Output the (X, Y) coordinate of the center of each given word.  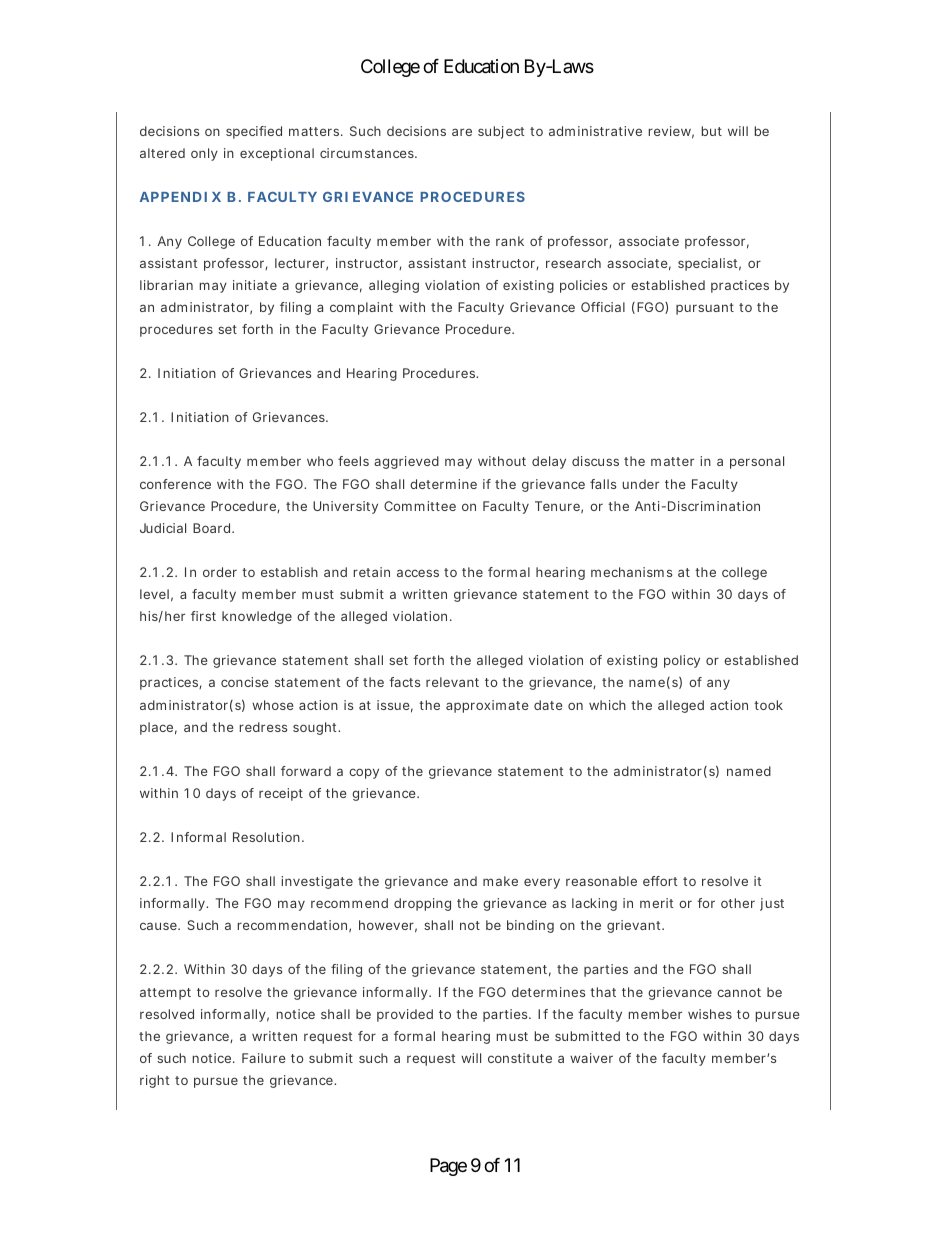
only (204, 154)
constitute (520, 1058)
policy (682, 661)
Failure (264, 1058)
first (203, 616)
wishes (710, 1014)
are (462, 132)
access (418, 573)
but (712, 131)
